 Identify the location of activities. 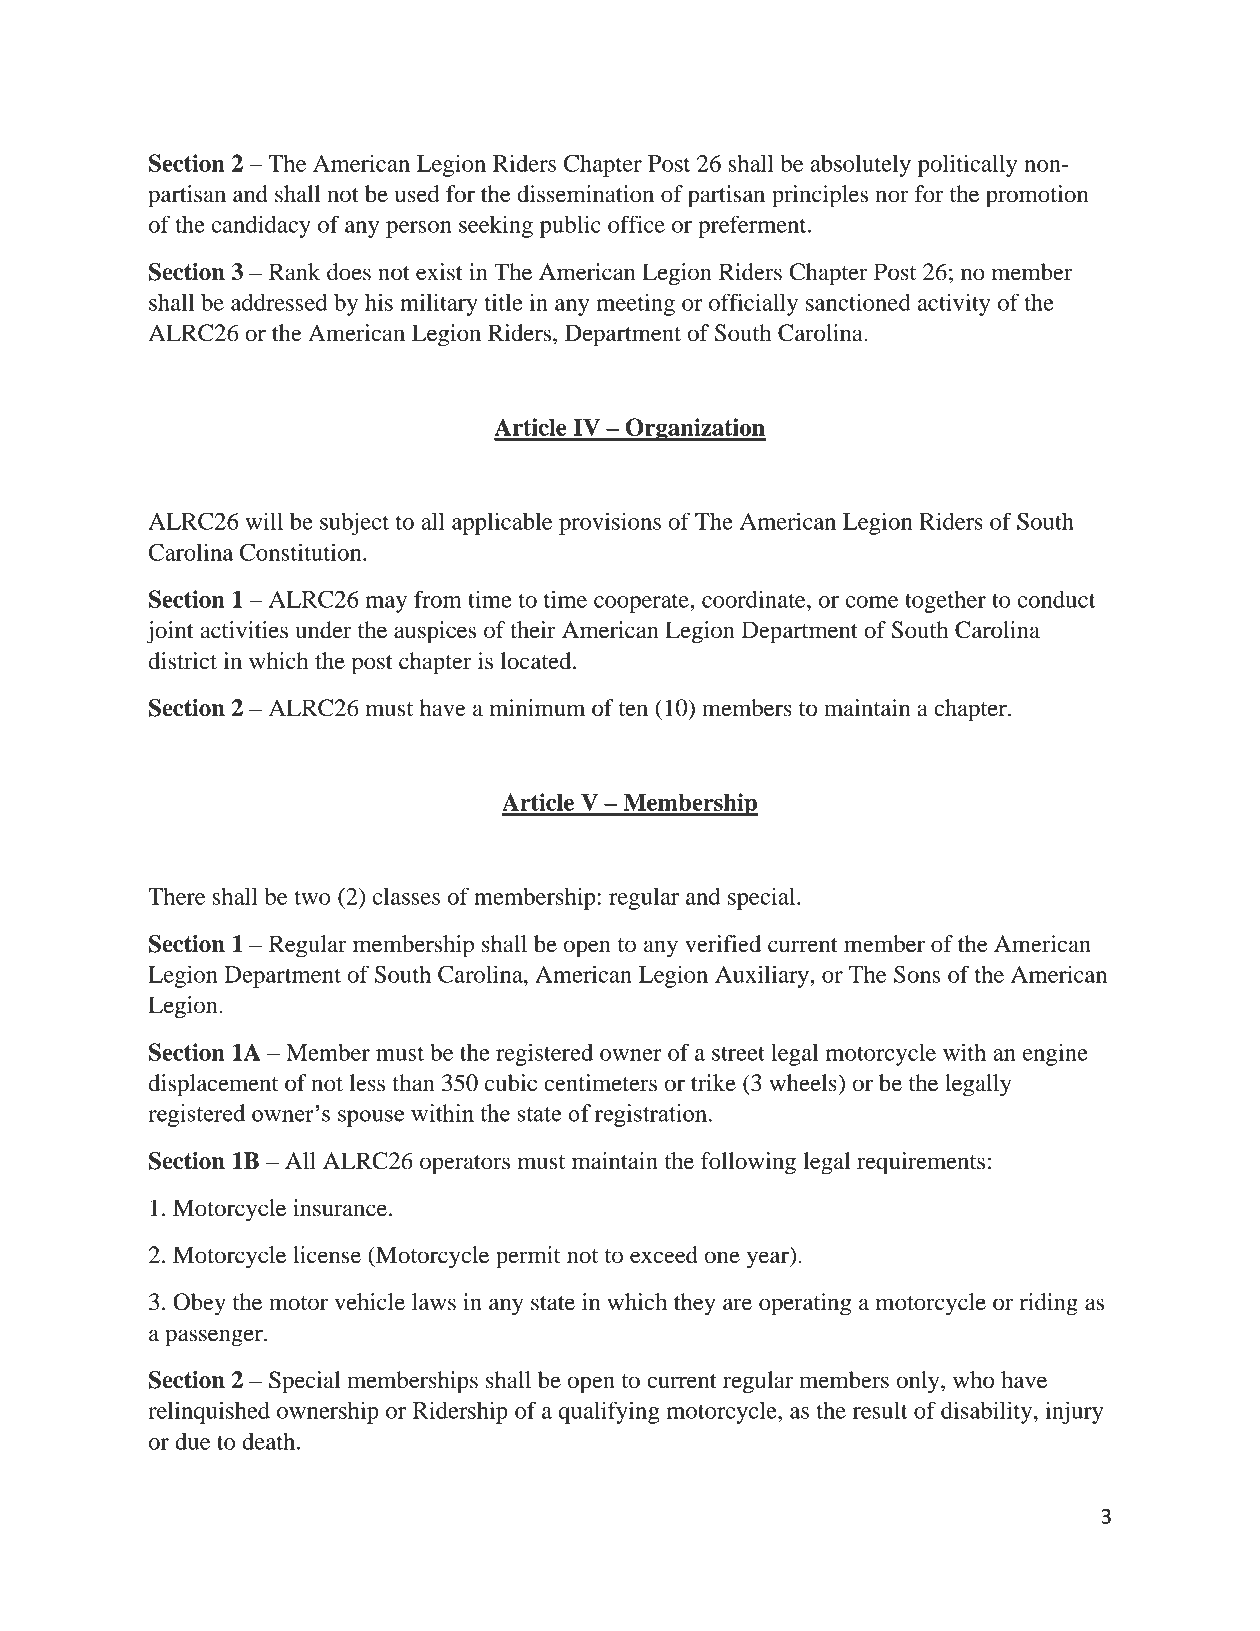
(244, 630).
